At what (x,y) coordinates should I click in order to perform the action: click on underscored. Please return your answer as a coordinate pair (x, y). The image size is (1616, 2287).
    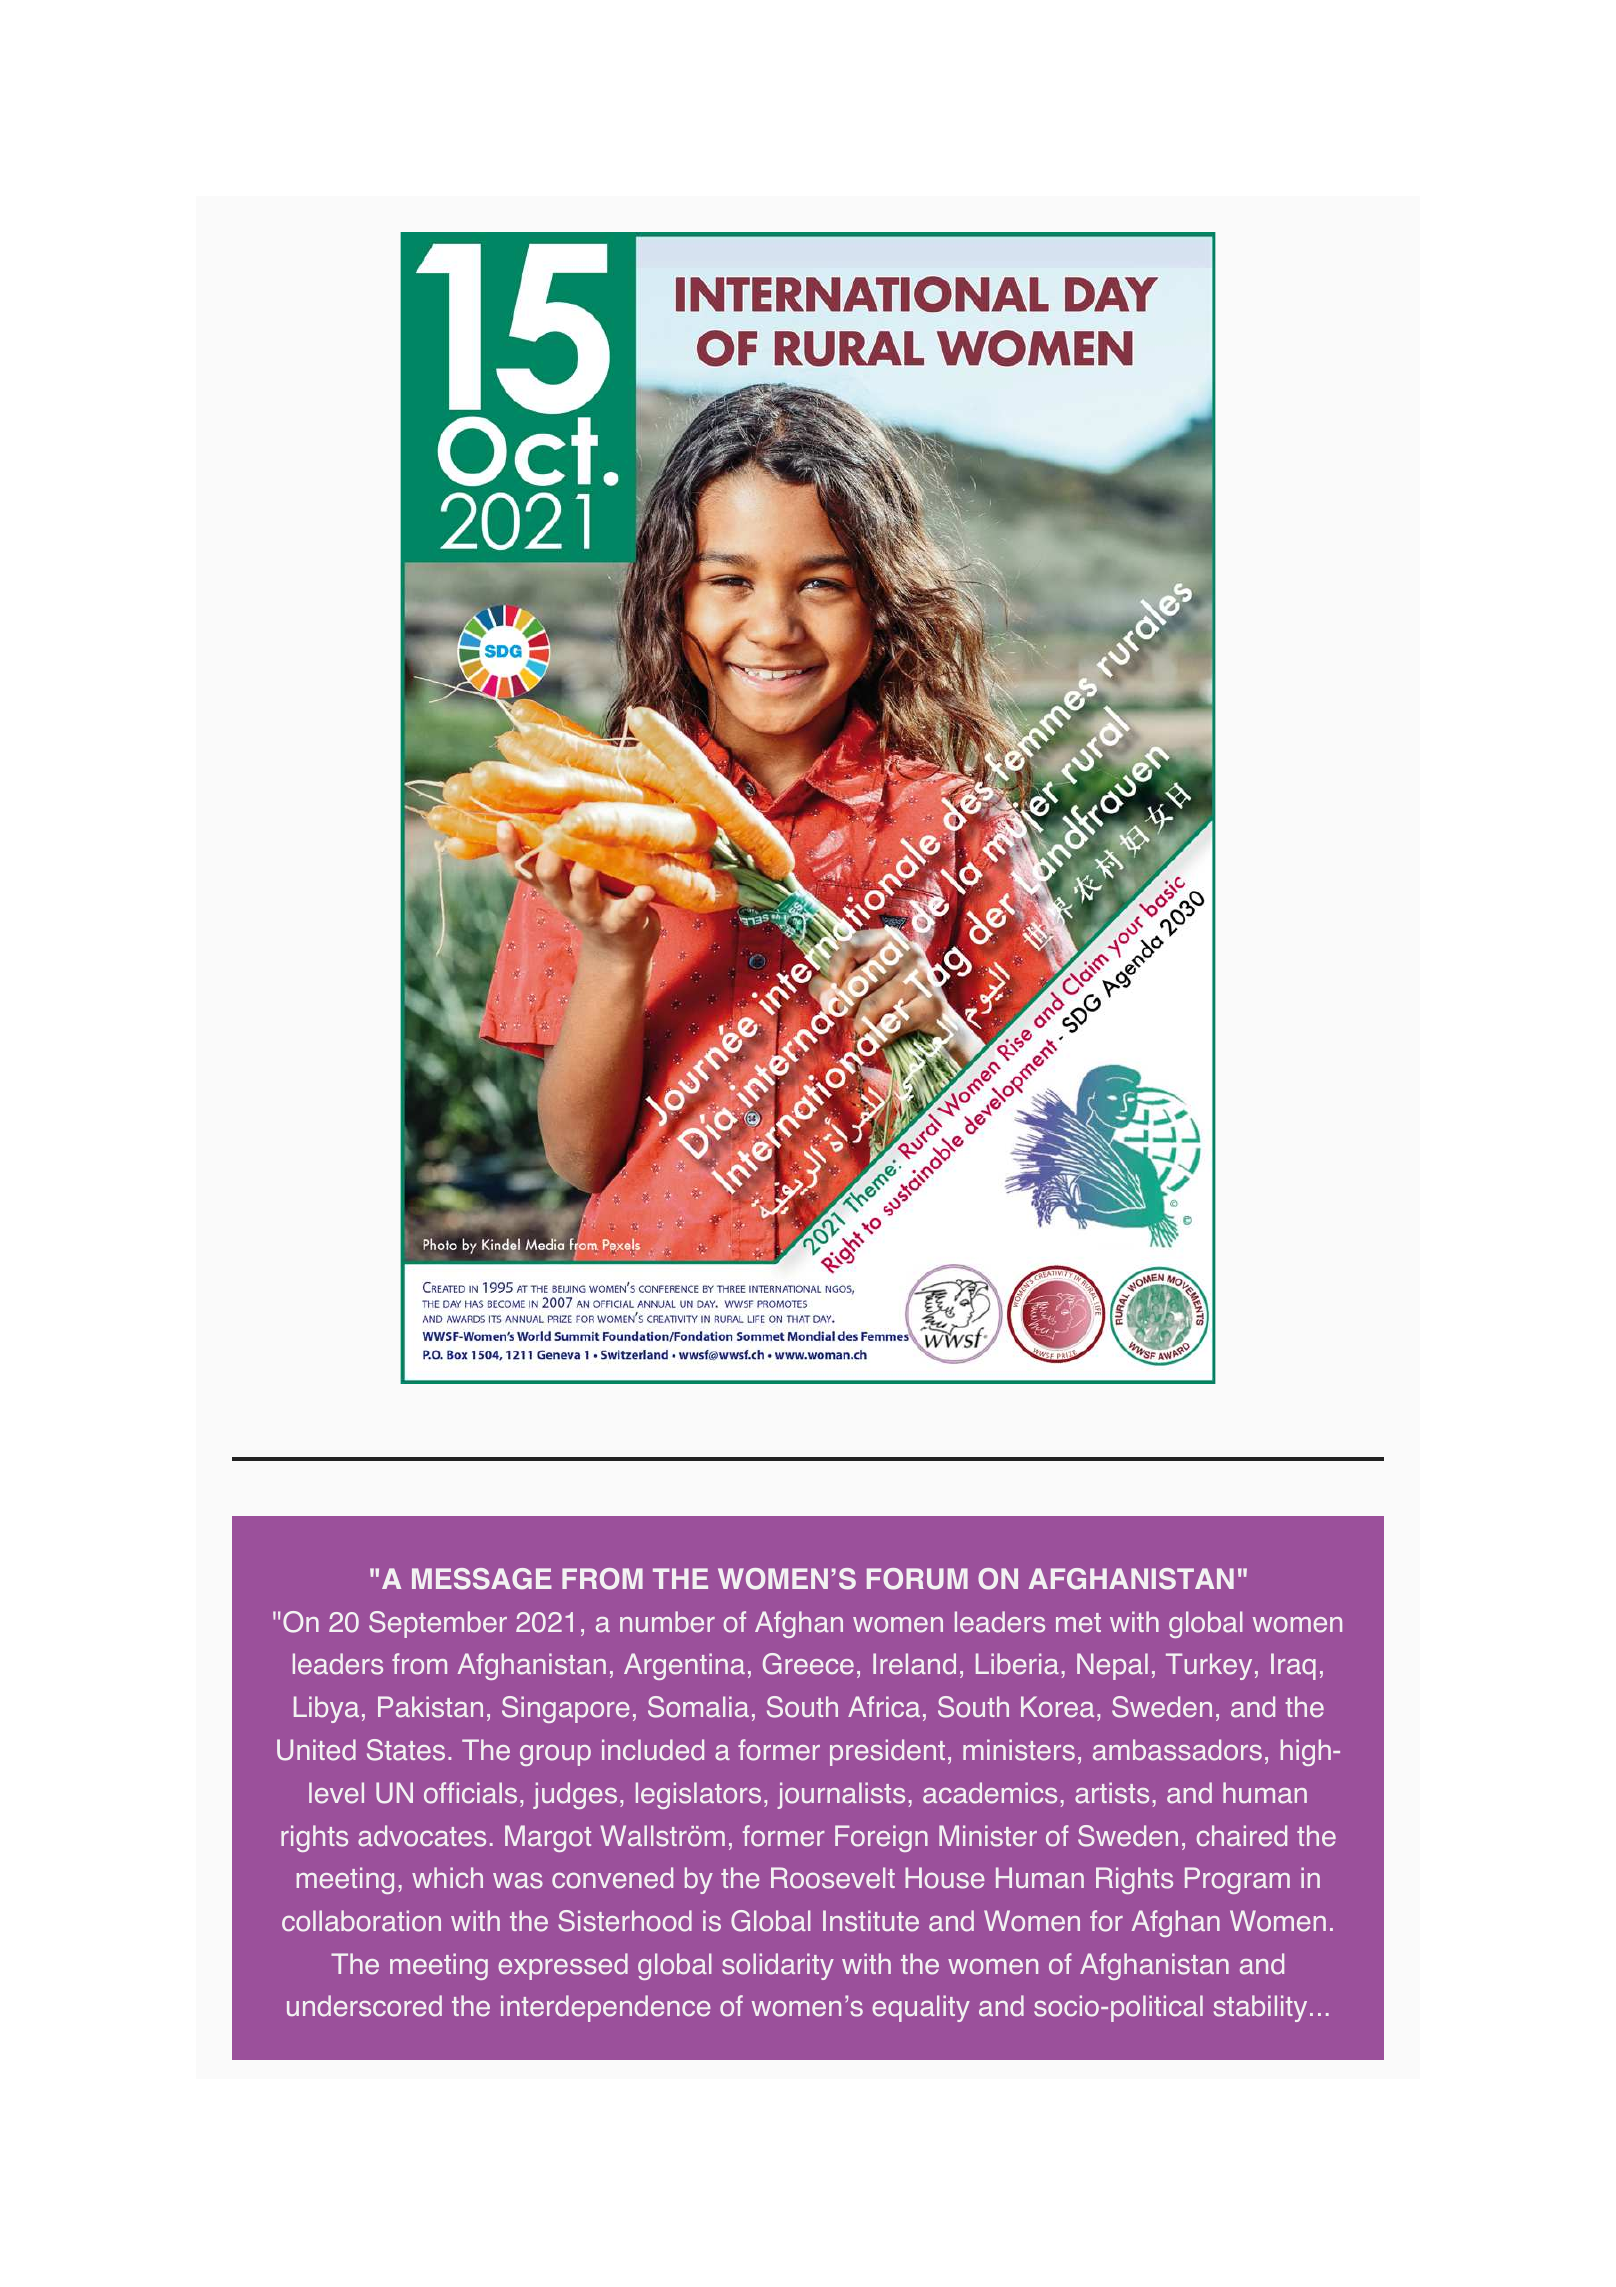
    Looking at the image, I should click on (364, 2006).
